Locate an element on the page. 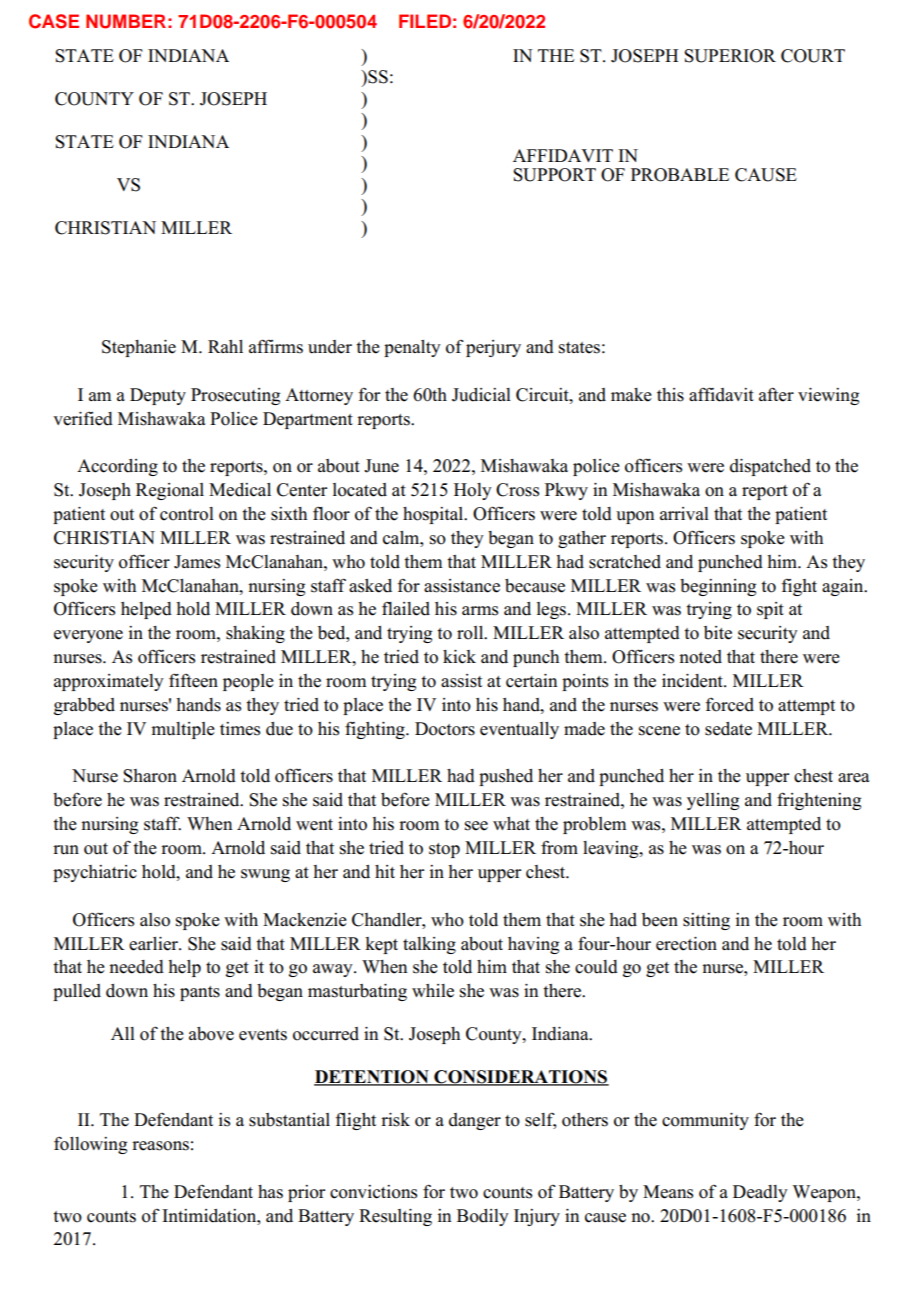 Image resolution: width=924 pixels, height=1308 pixels. Deputy is located at coordinates (158, 396).
